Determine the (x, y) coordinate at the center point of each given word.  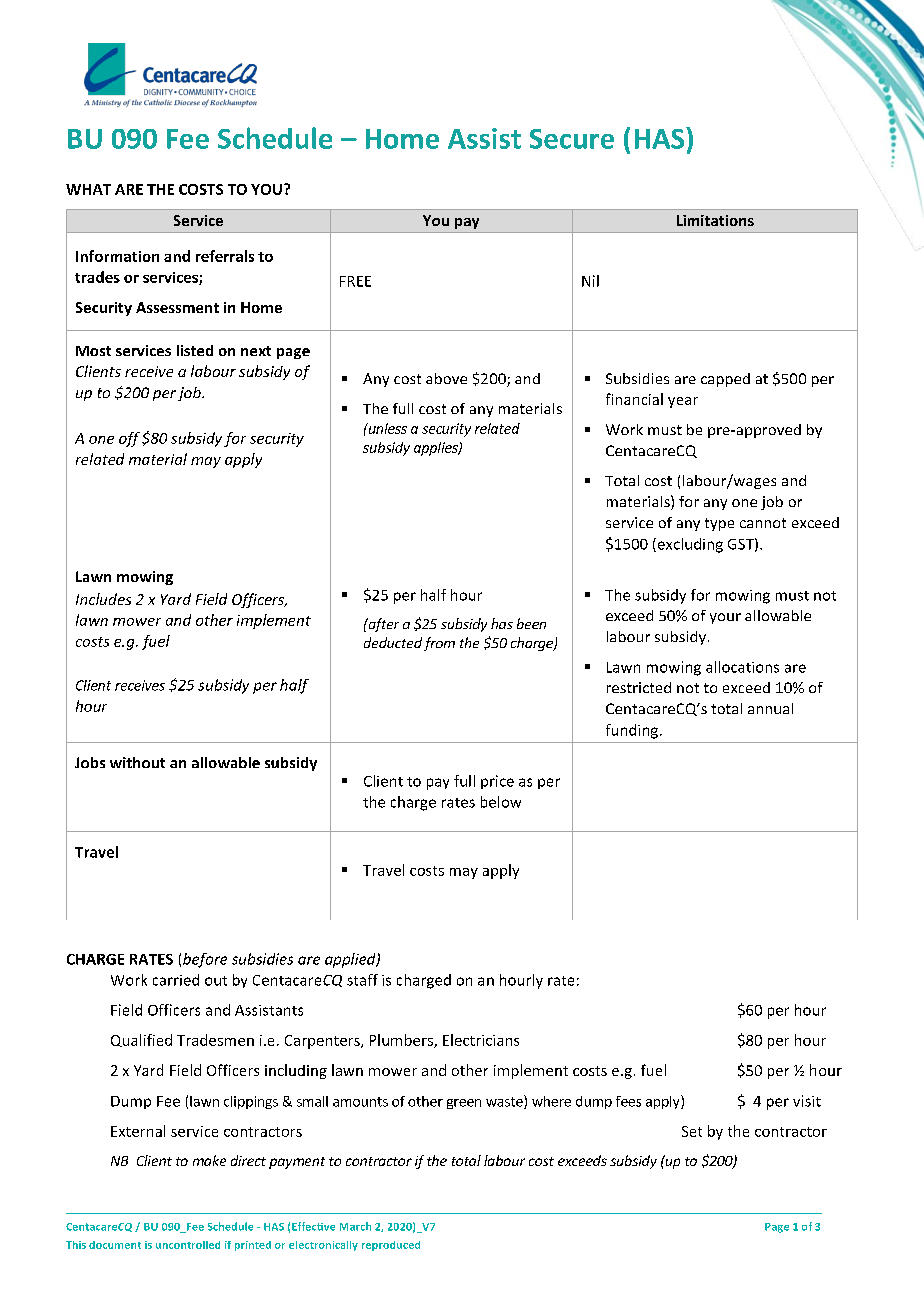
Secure (572, 139)
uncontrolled (188, 1245)
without (137, 762)
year (683, 402)
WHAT (88, 189)
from (439, 644)
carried (176, 980)
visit (807, 1101)
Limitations (715, 220)
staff (362, 980)
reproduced (391, 1246)
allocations (742, 667)
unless (386, 428)
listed (195, 350)
